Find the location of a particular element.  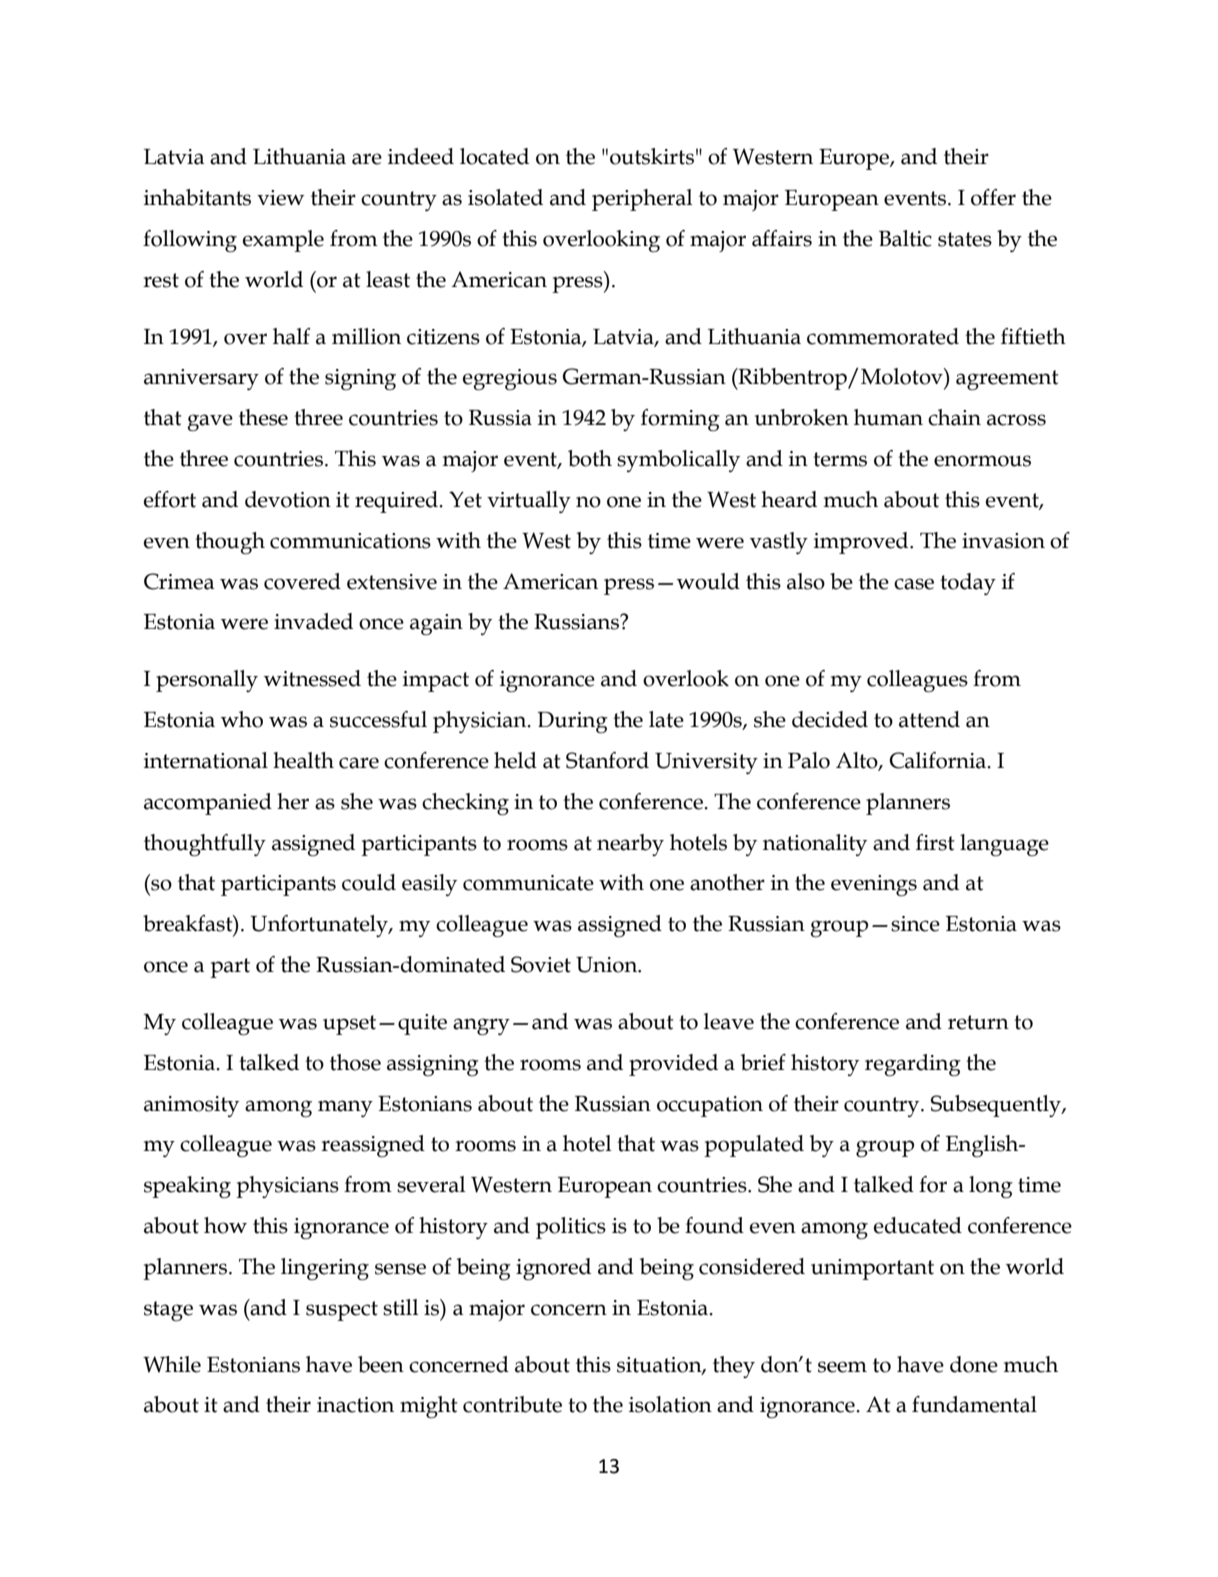

offer is located at coordinates (993, 197).
